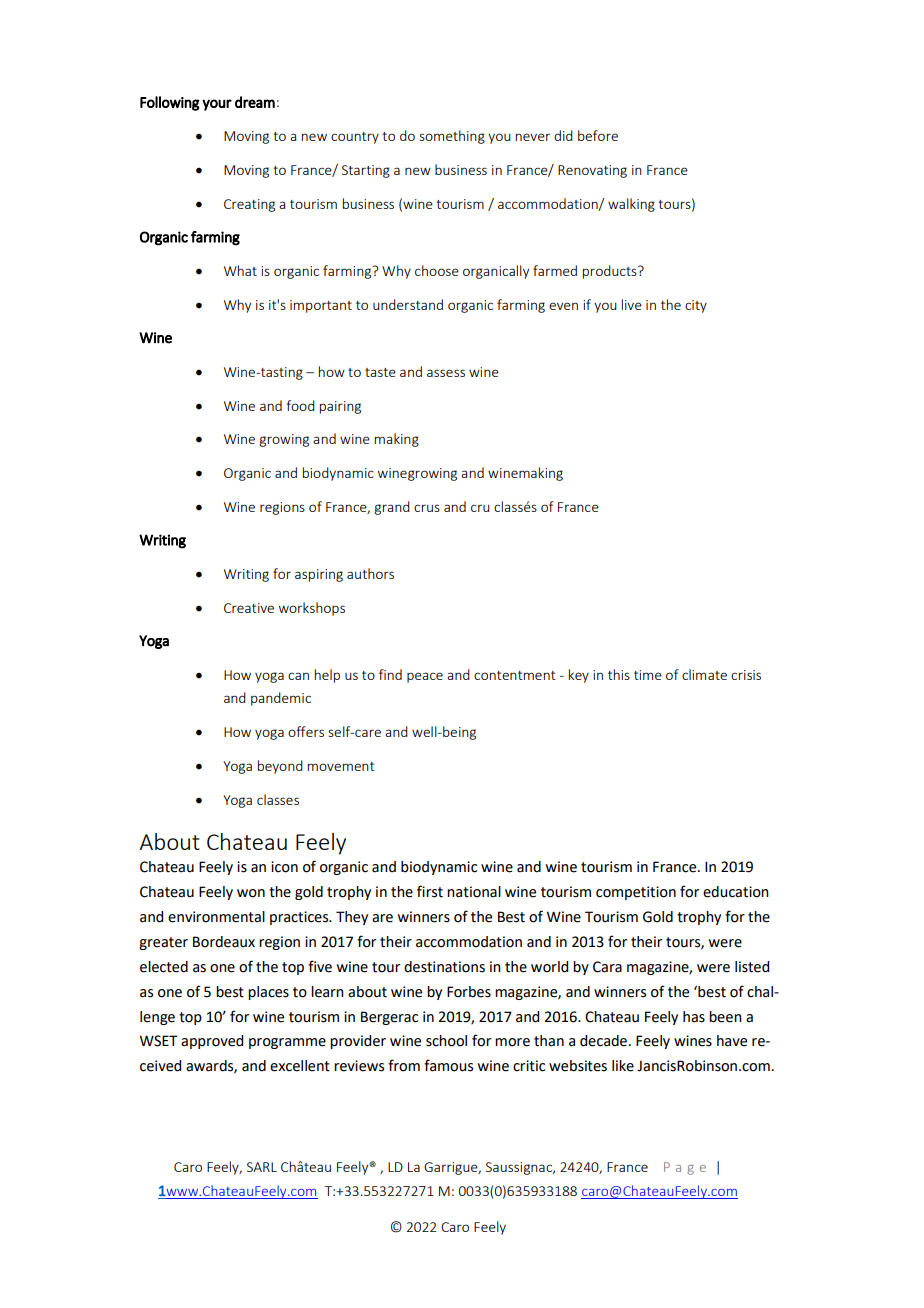 This screenshot has height=1308, width=924. I want to click on your, so click(217, 105).
